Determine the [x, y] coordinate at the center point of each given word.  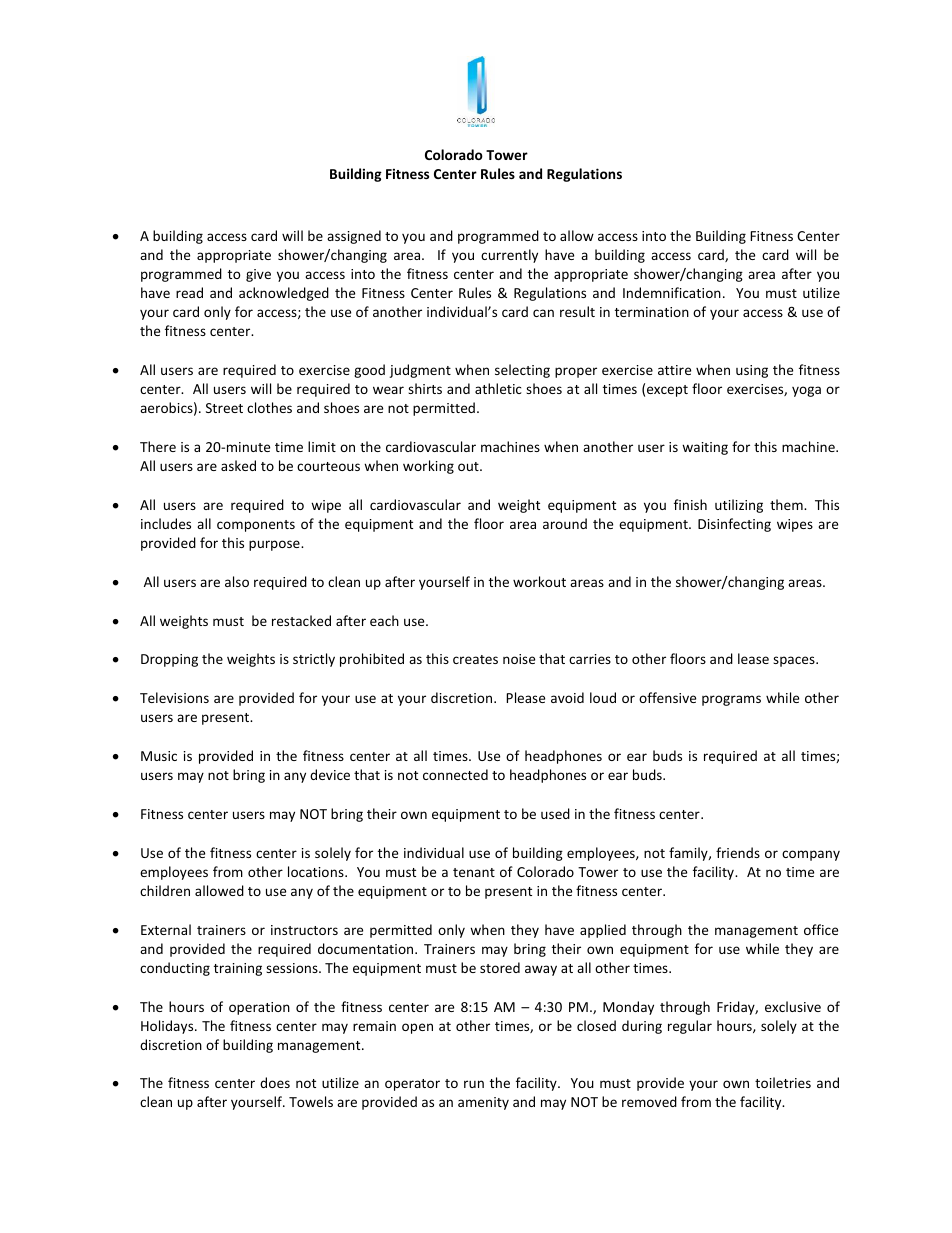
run [474, 1084]
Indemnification [672, 292]
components [256, 526]
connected [455, 774]
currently [509, 256]
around [565, 523]
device [330, 774]
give [258, 275]
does [275, 1082]
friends [738, 852]
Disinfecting [734, 525]
